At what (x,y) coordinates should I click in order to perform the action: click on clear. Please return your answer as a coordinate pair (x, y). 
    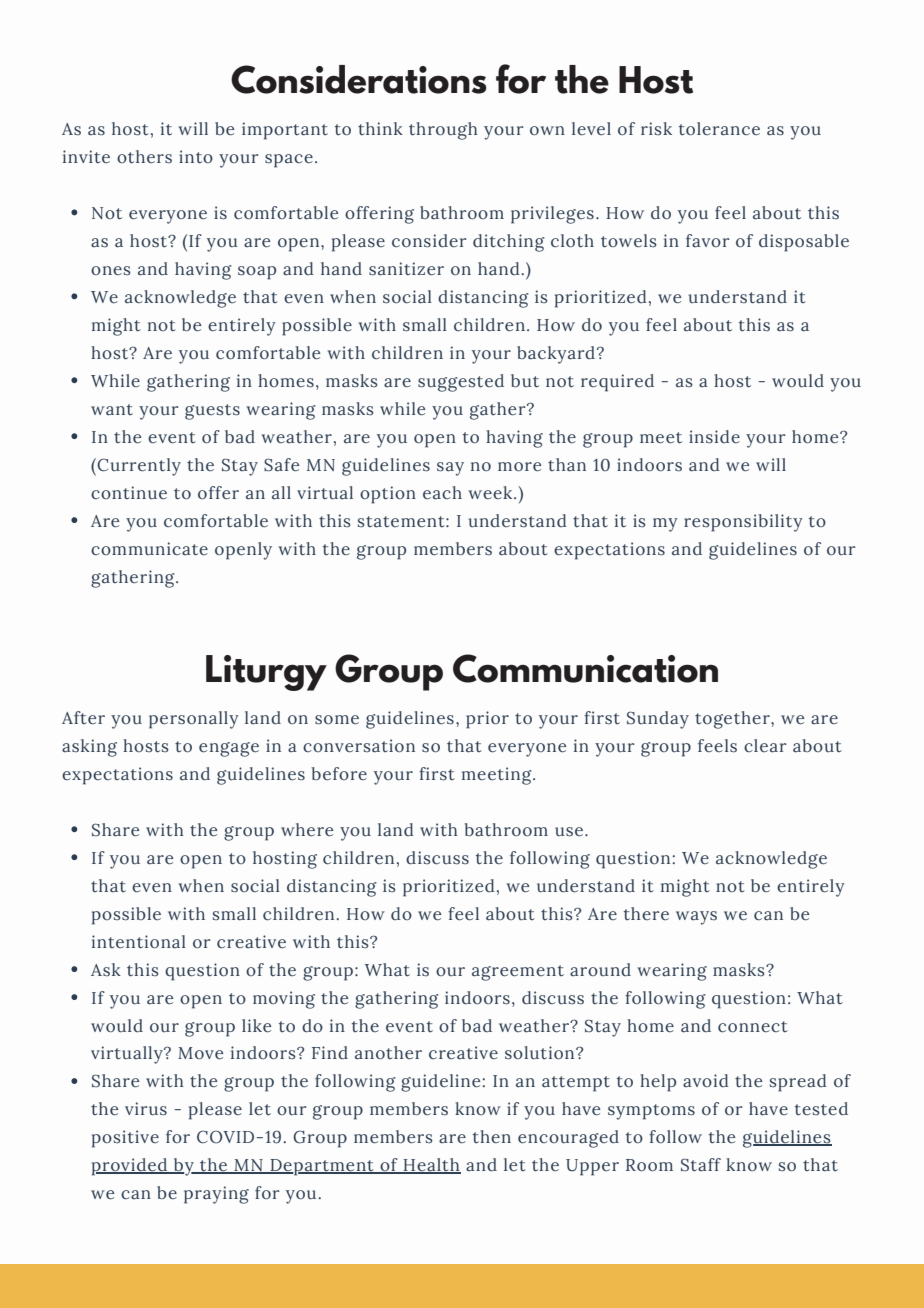
    Looking at the image, I should click on (765, 746).
